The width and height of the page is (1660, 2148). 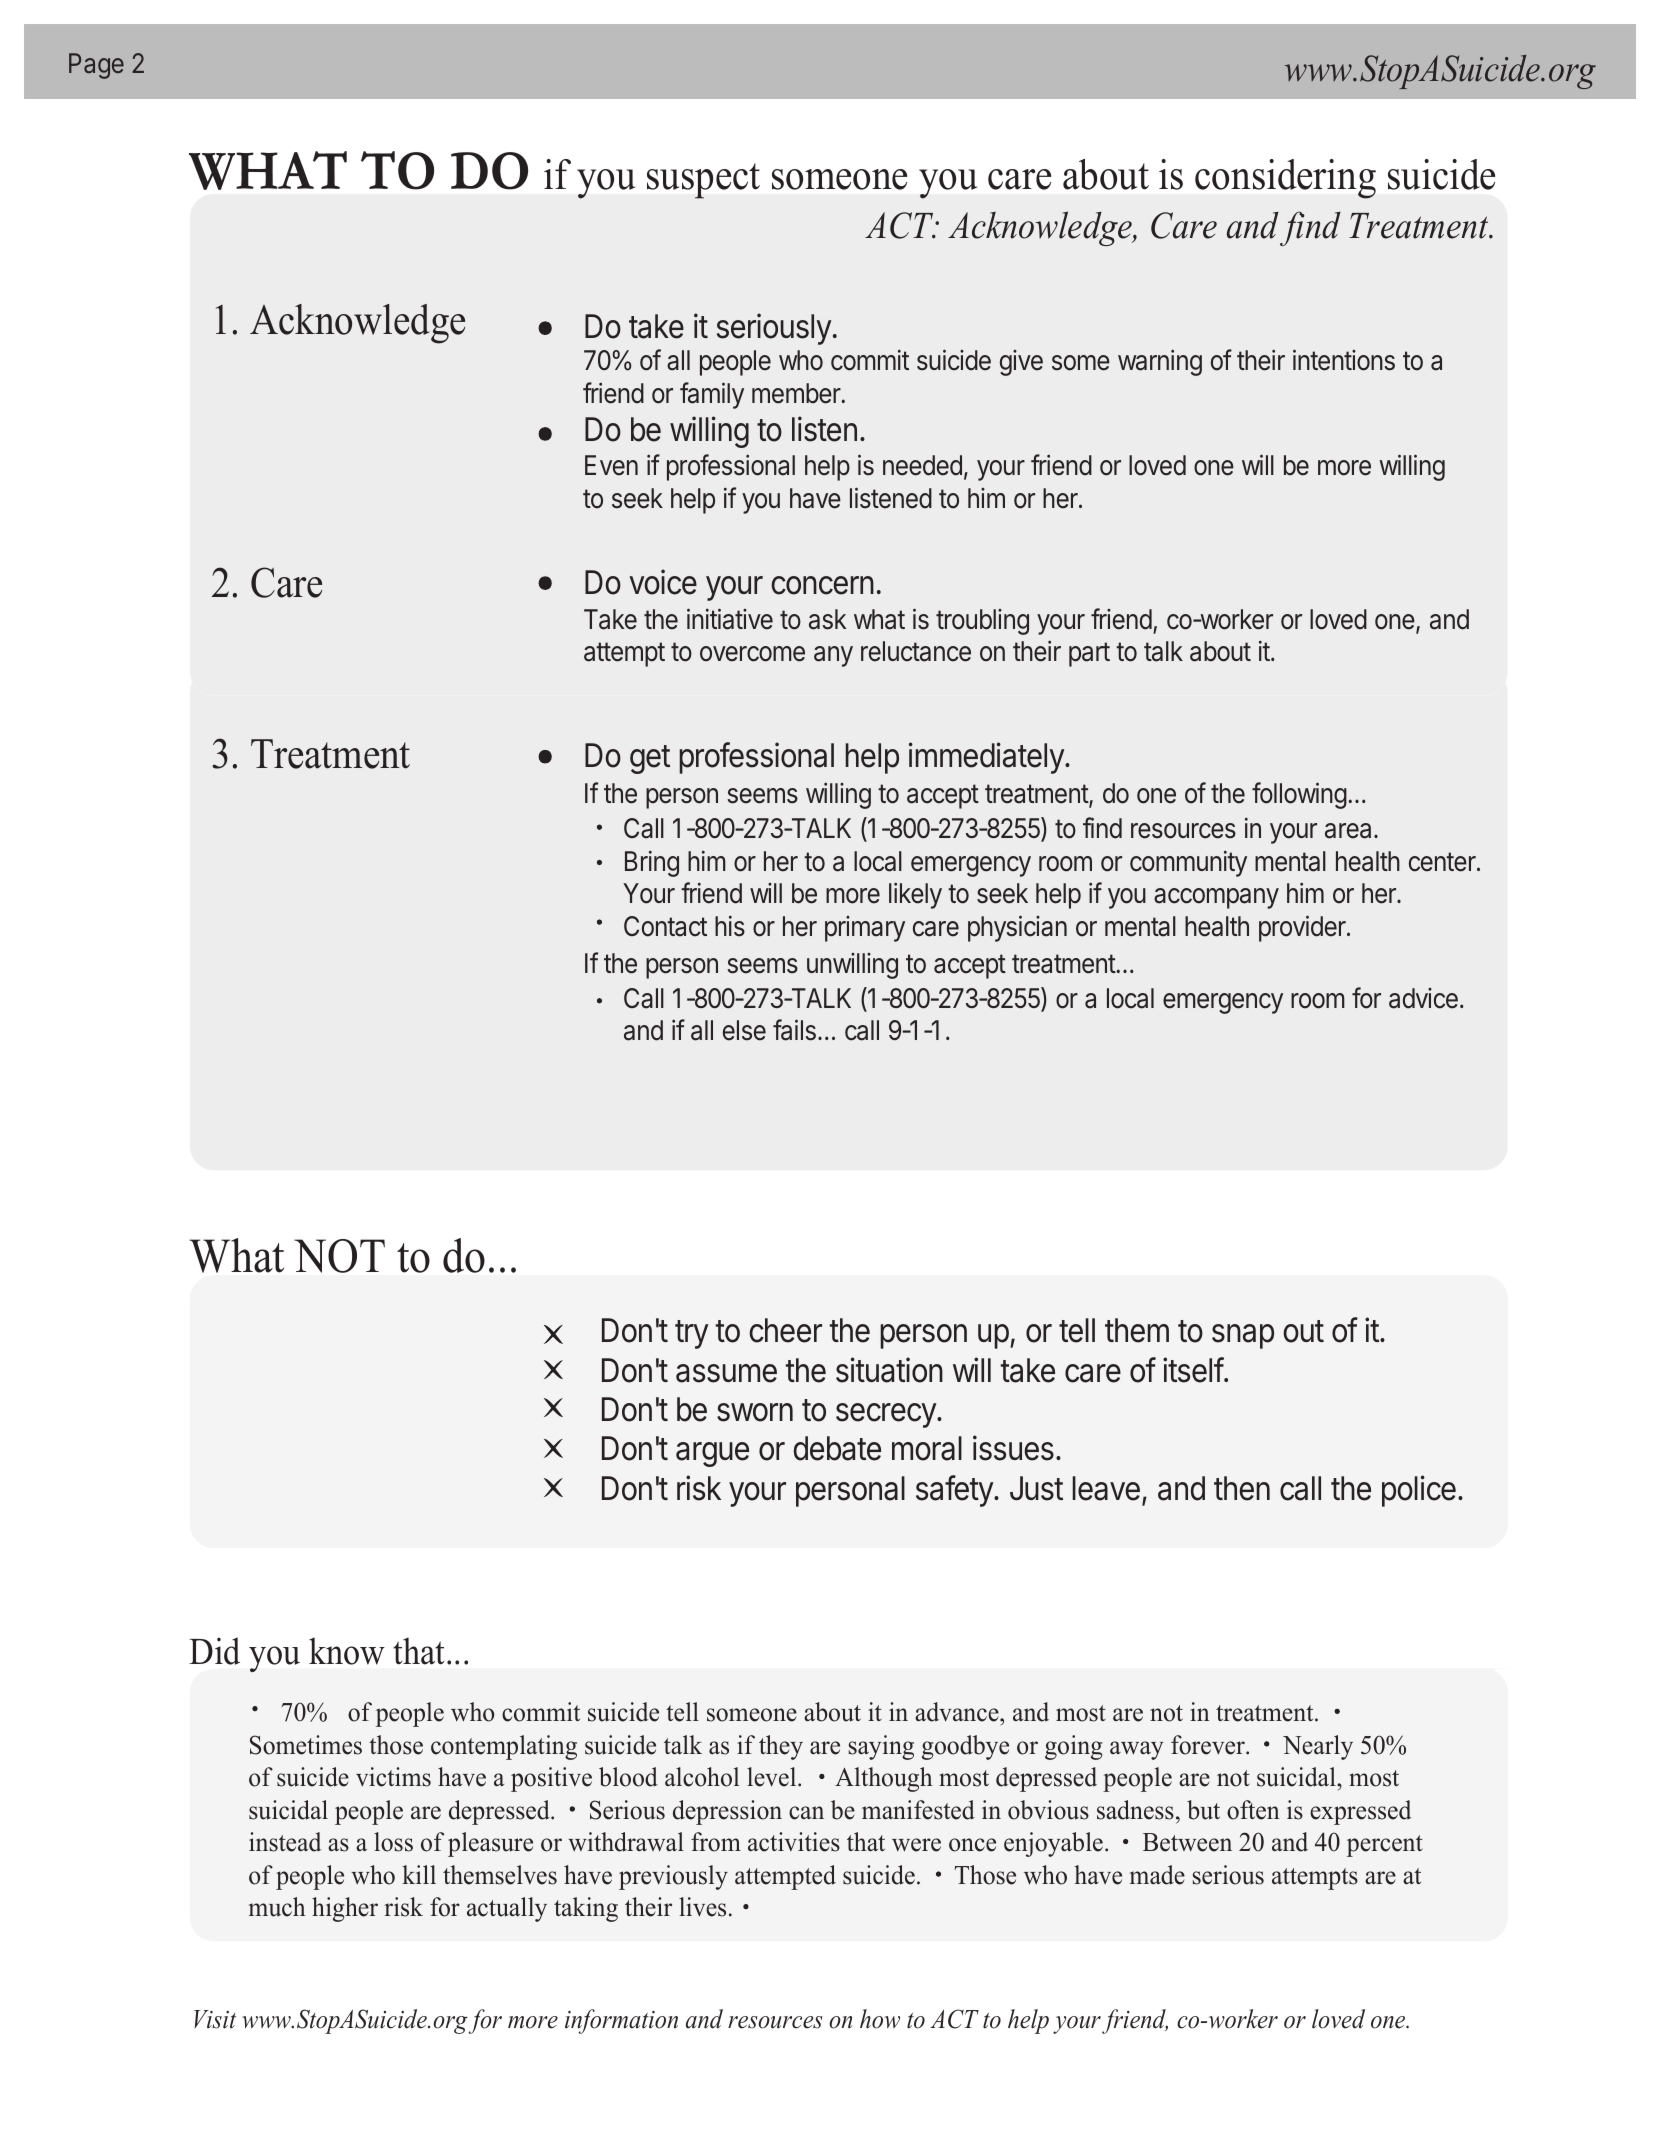 What do you see at coordinates (1285, 179) in the page?
I see `considering` at bounding box center [1285, 179].
